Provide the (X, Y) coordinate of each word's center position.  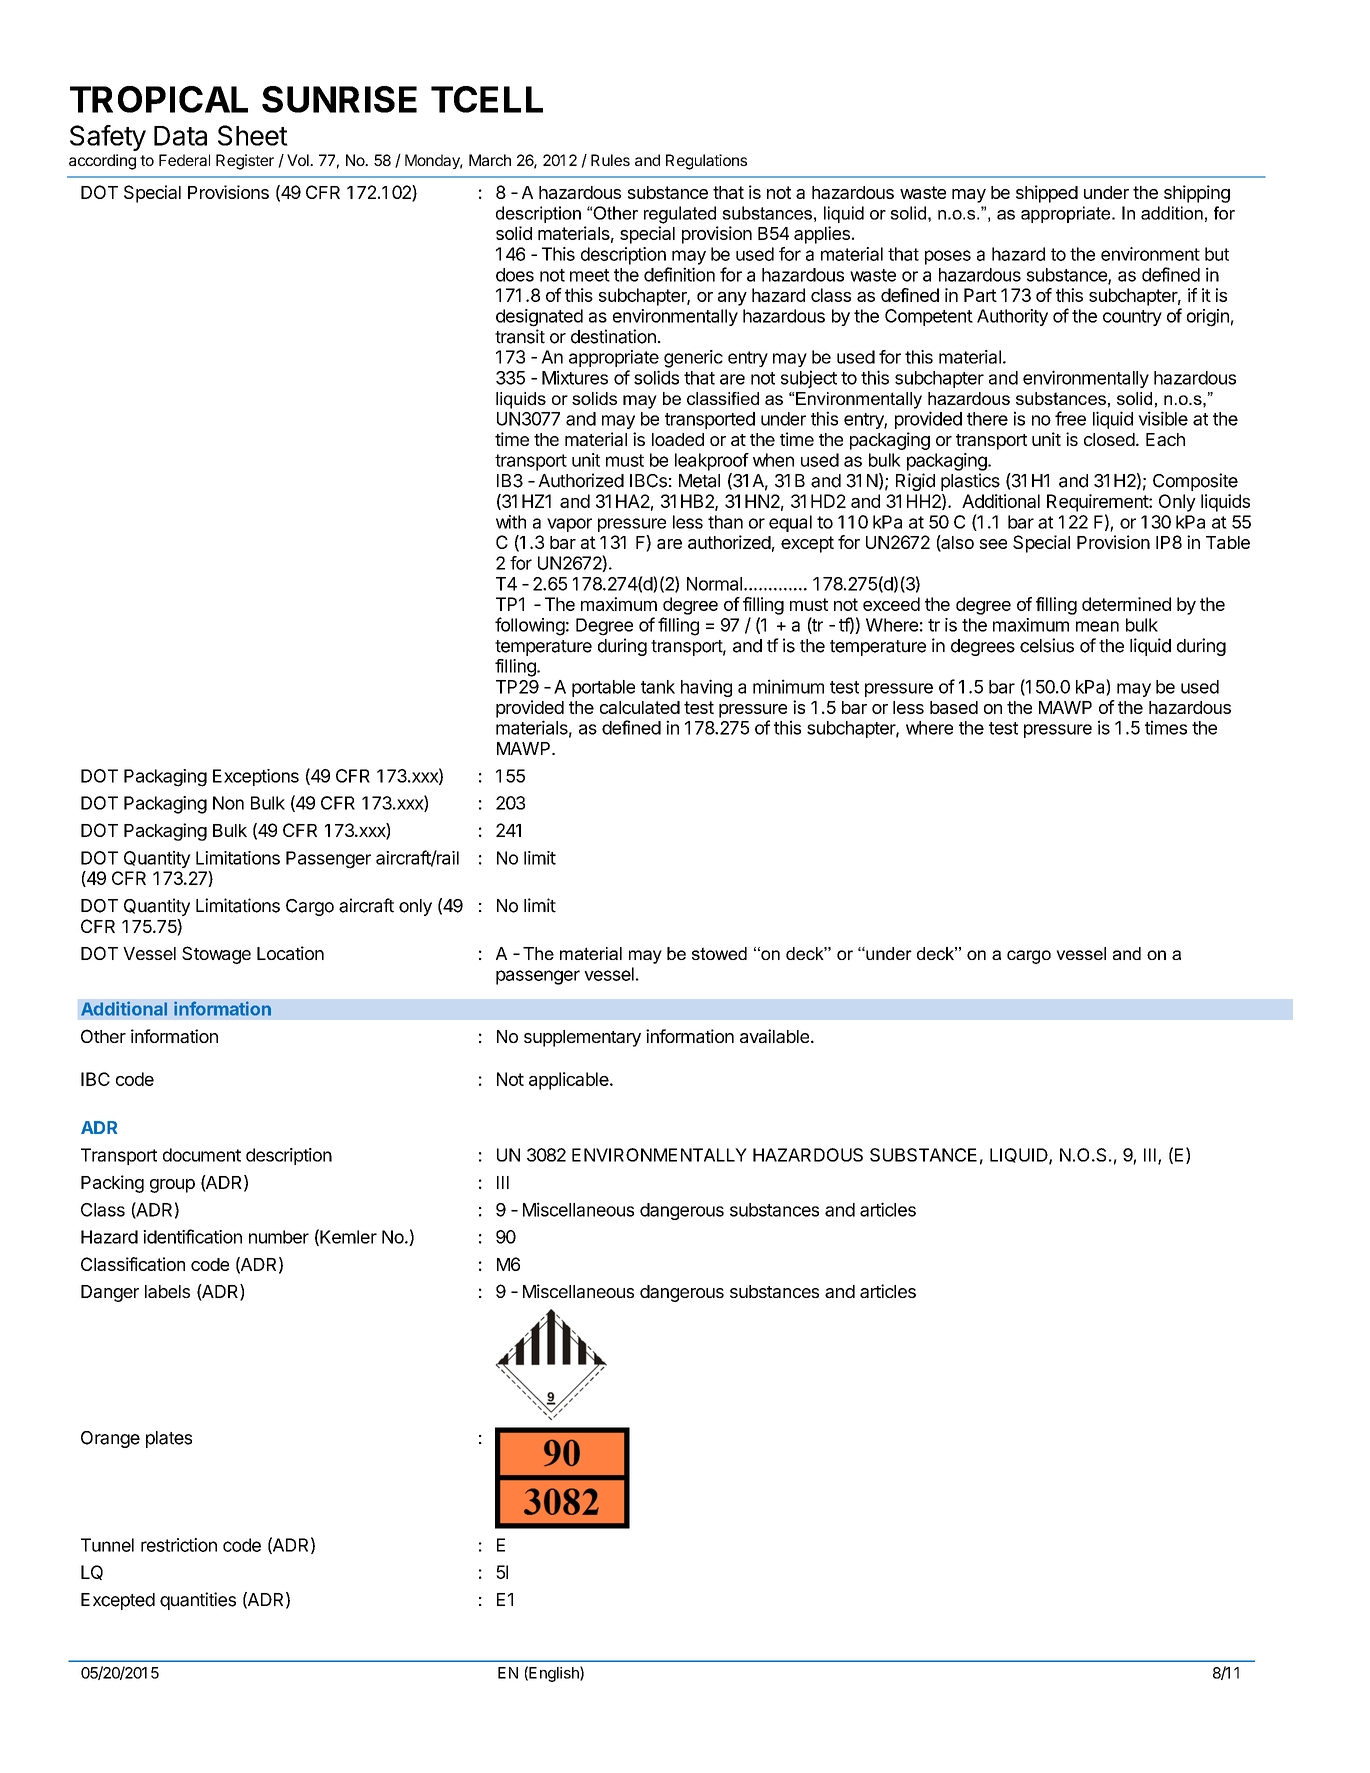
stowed (719, 953)
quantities (198, 1601)
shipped (1047, 194)
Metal (699, 481)
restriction (179, 1545)
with (511, 522)
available (774, 1036)
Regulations (706, 162)
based (954, 707)
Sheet (253, 135)
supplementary (582, 1038)
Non (228, 803)
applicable (570, 1081)
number (279, 1237)
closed (1109, 439)
